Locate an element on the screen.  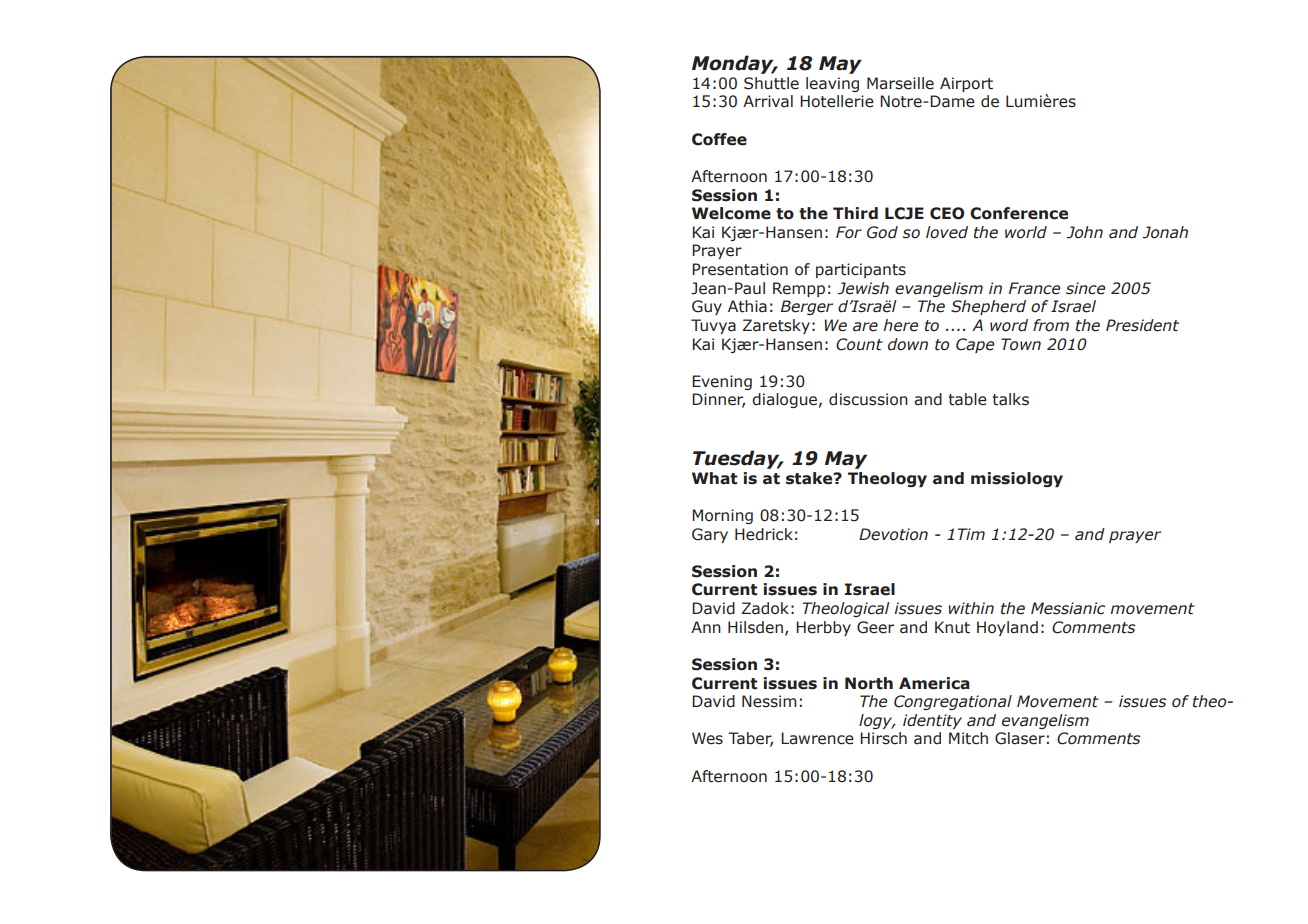
table is located at coordinates (968, 399).
